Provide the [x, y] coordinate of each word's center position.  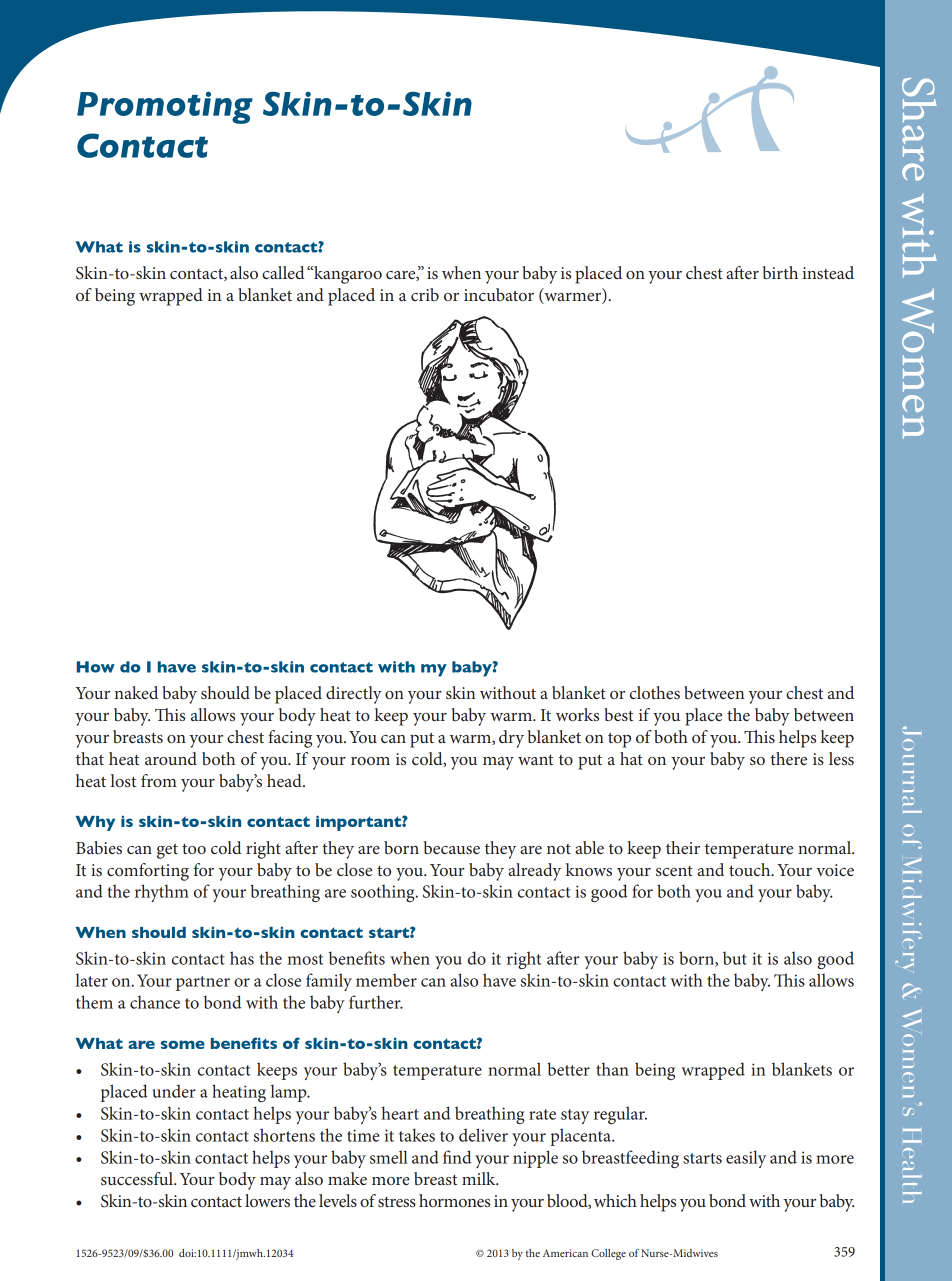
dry [511, 739]
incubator [499, 294]
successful [138, 1178]
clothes [655, 692]
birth [780, 272]
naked [136, 692]
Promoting [165, 107]
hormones [454, 1200]
